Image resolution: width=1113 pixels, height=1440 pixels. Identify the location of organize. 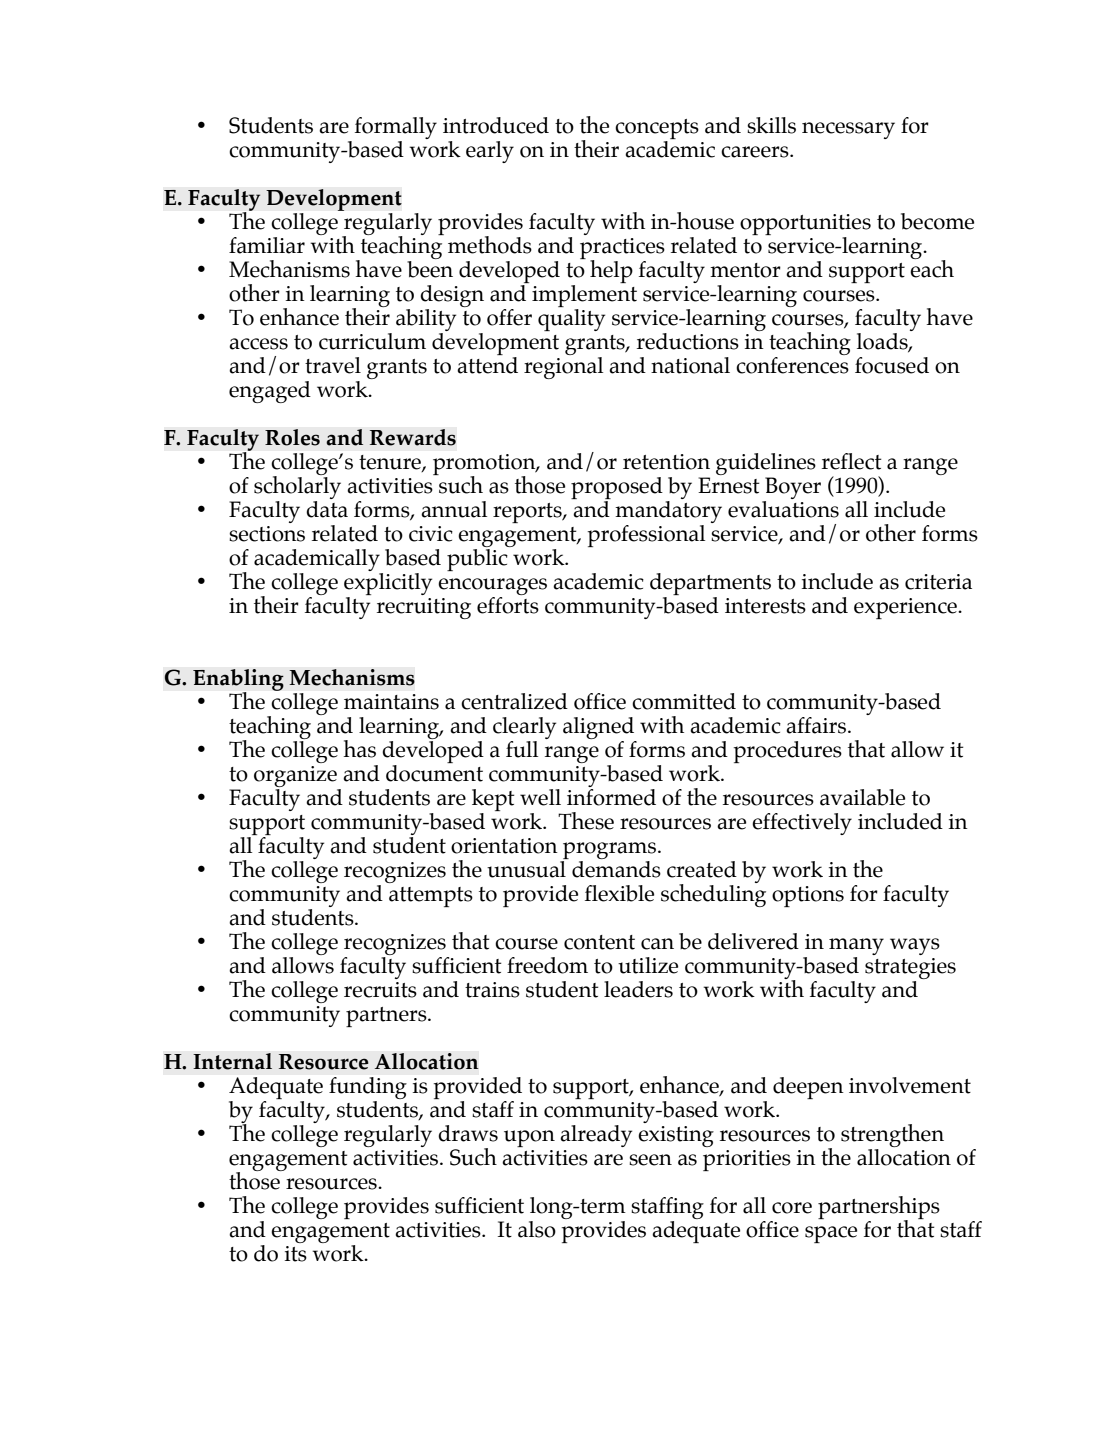
(295, 776).
